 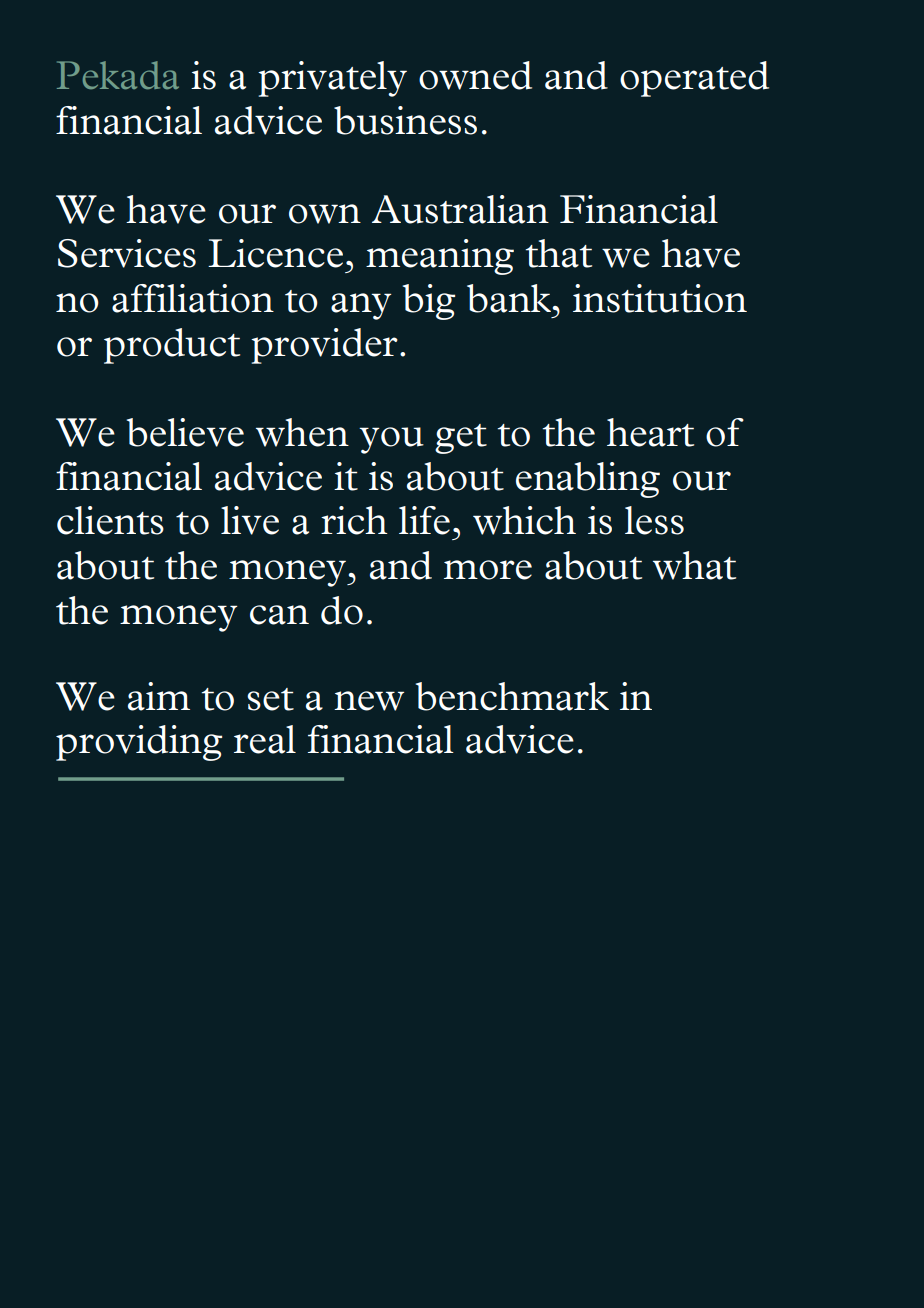 I want to click on business, so click(x=405, y=120).
